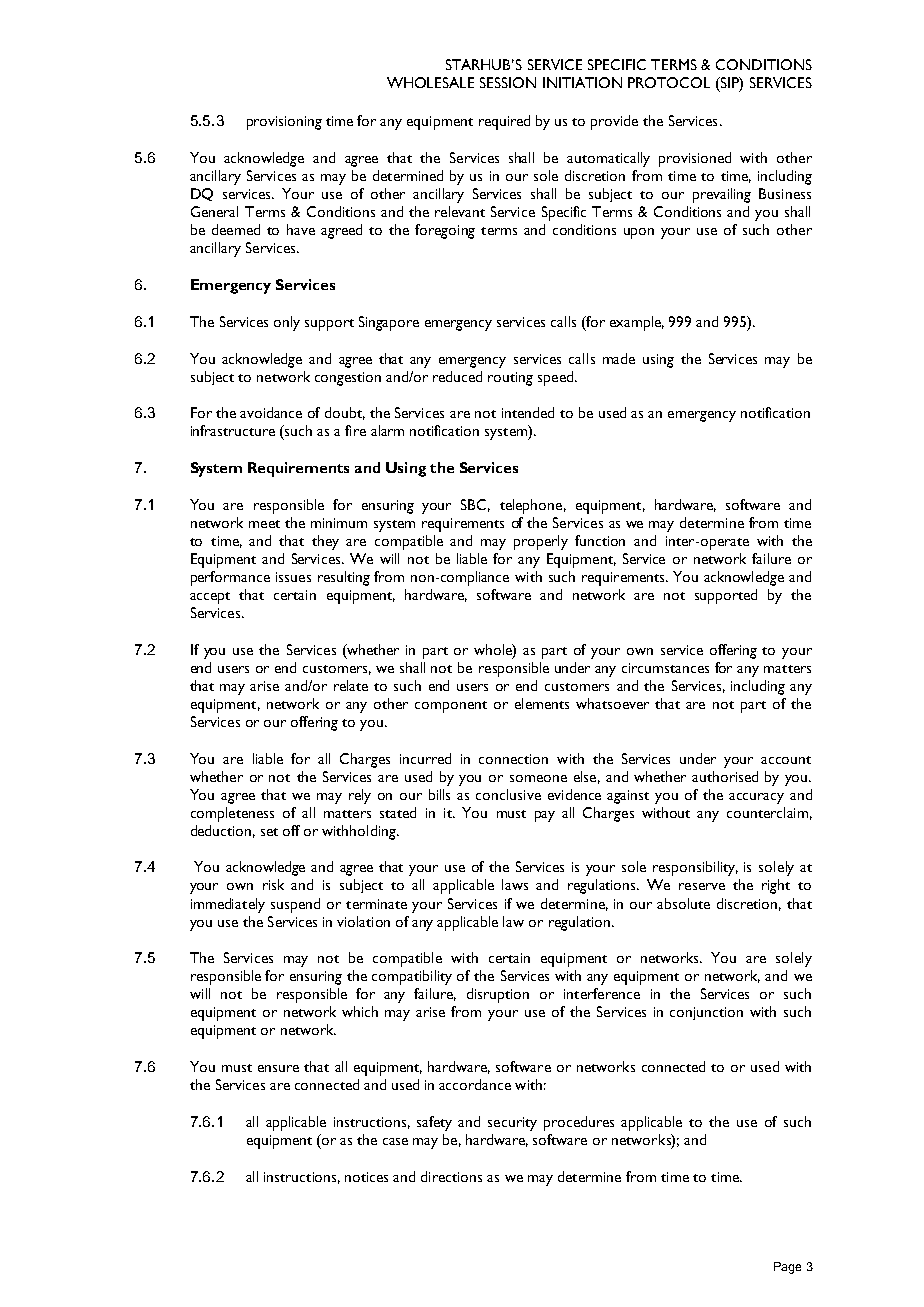  I want to click on made, so click(619, 358).
